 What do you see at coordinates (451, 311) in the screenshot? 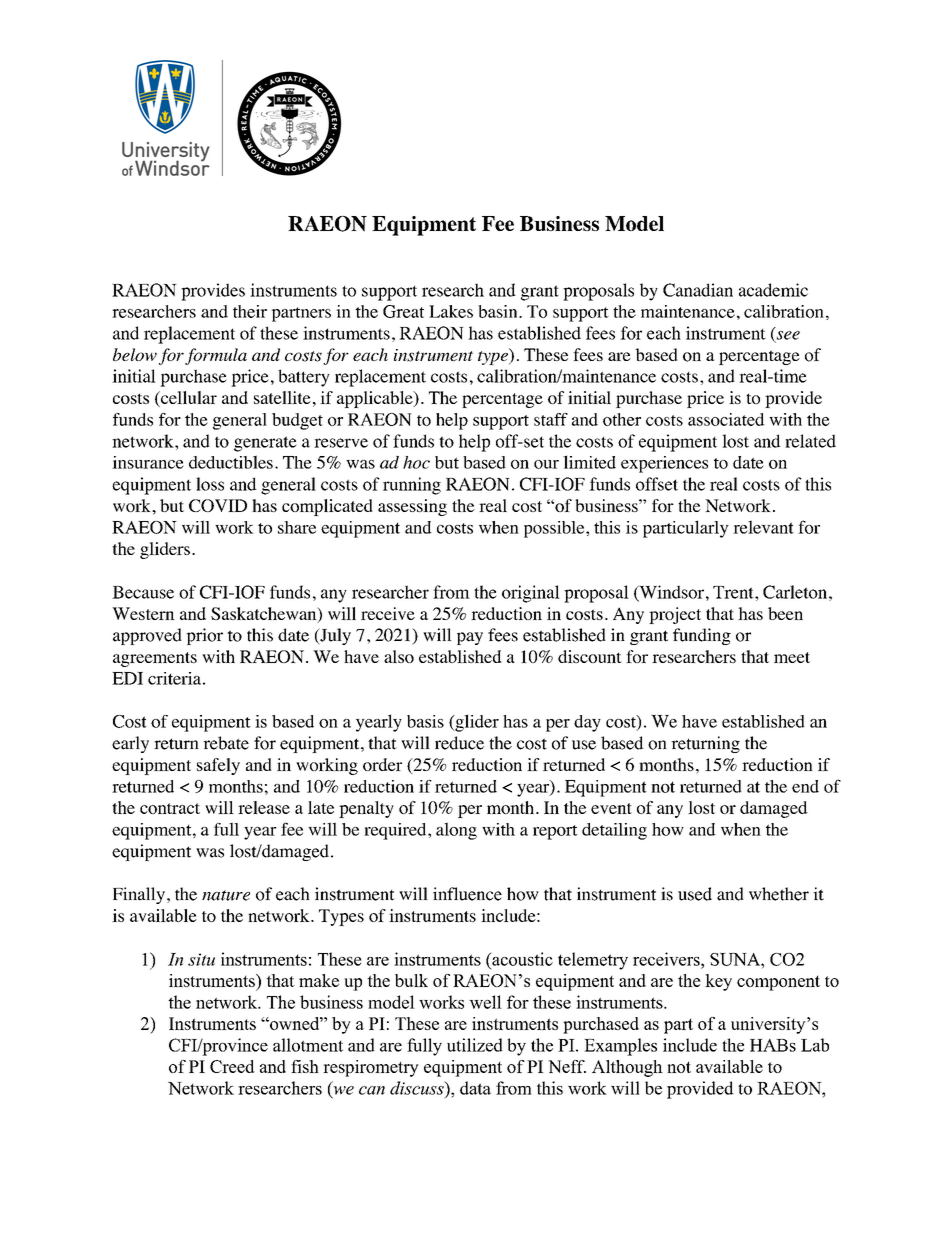
I see `Lakes` at bounding box center [451, 311].
